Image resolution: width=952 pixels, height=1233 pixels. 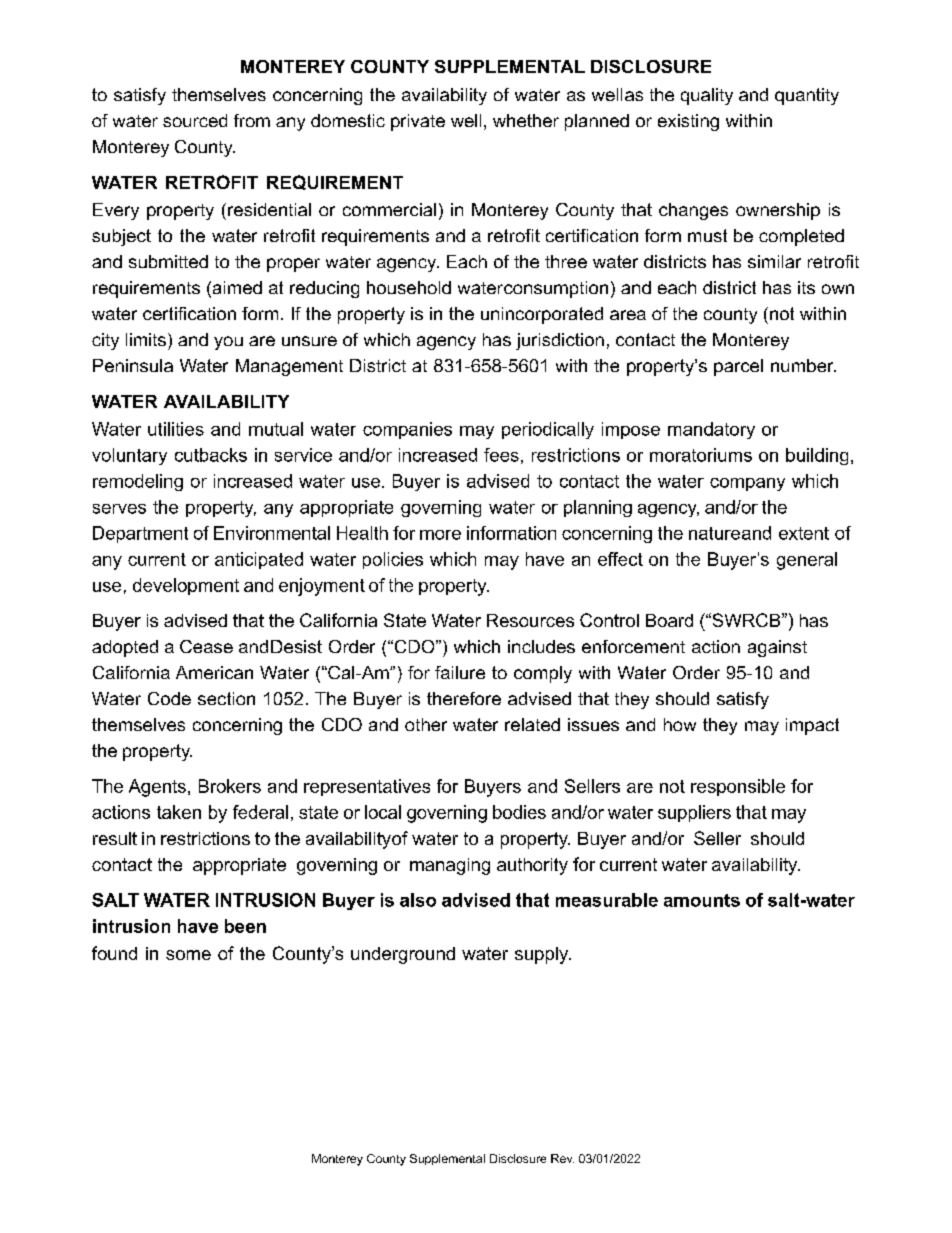 I want to click on you, so click(x=228, y=343).
